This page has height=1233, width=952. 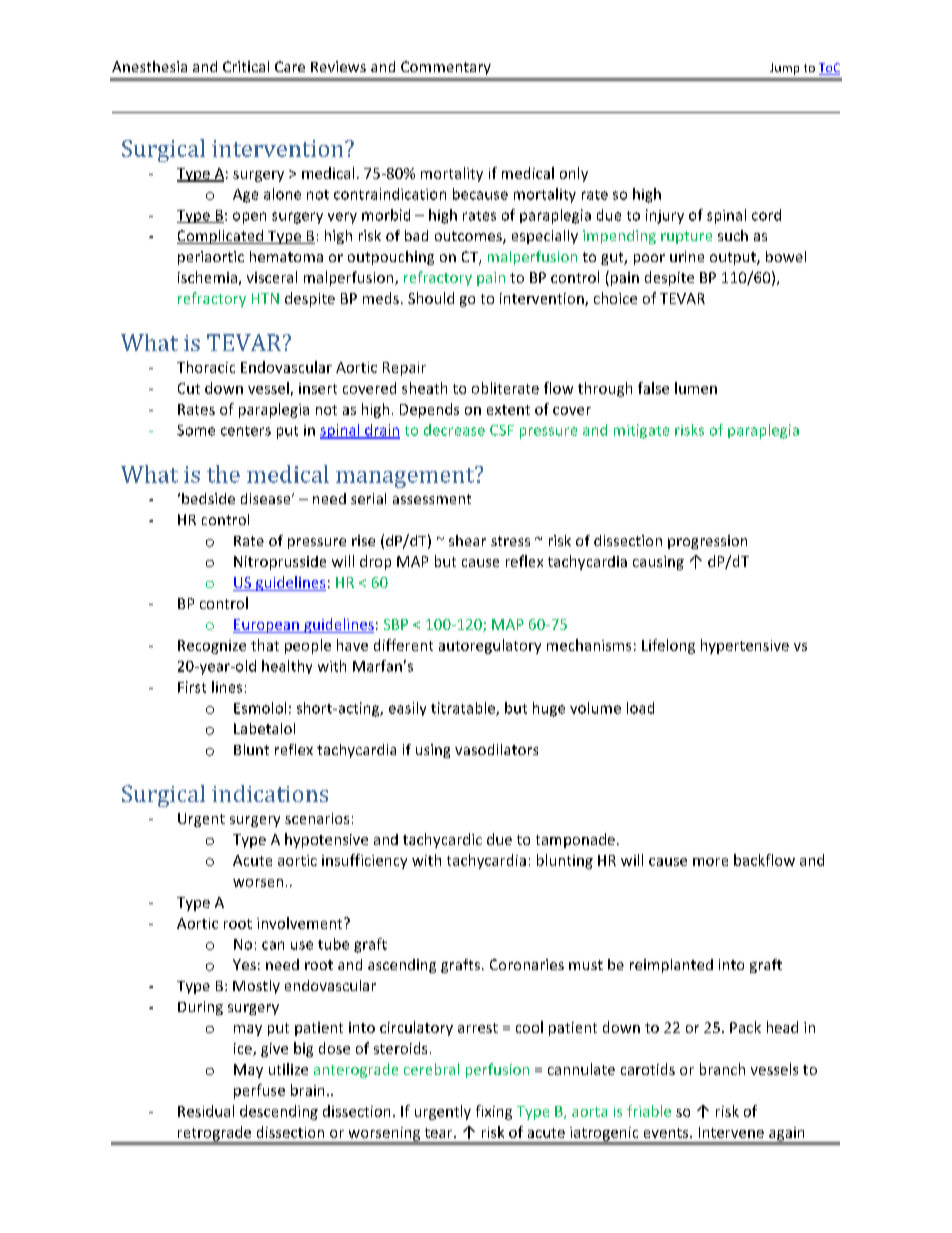 What do you see at coordinates (640, 708) in the page?
I see `load` at bounding box center [640, 708].
